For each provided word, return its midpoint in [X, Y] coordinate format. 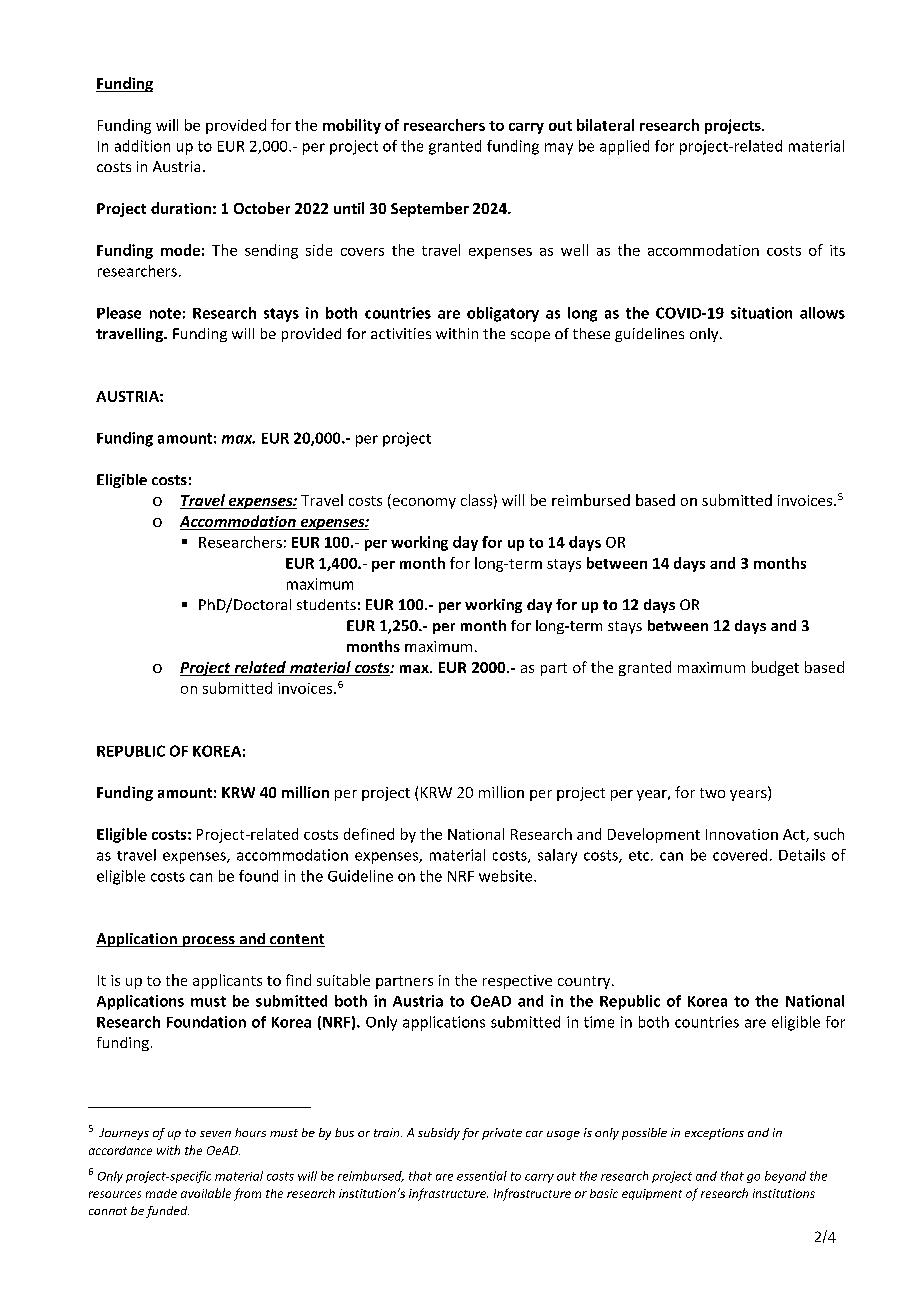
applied [624, 147]
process [208, 941]
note [165, 313]
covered [740, 855]
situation [761, 313]
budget [775, 668]
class [476, 500]
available [206, 1193]
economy [423, 503]
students [326, 604]
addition [142, 146]
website [507, 876]
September [430, 209]
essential [482, 1176]
